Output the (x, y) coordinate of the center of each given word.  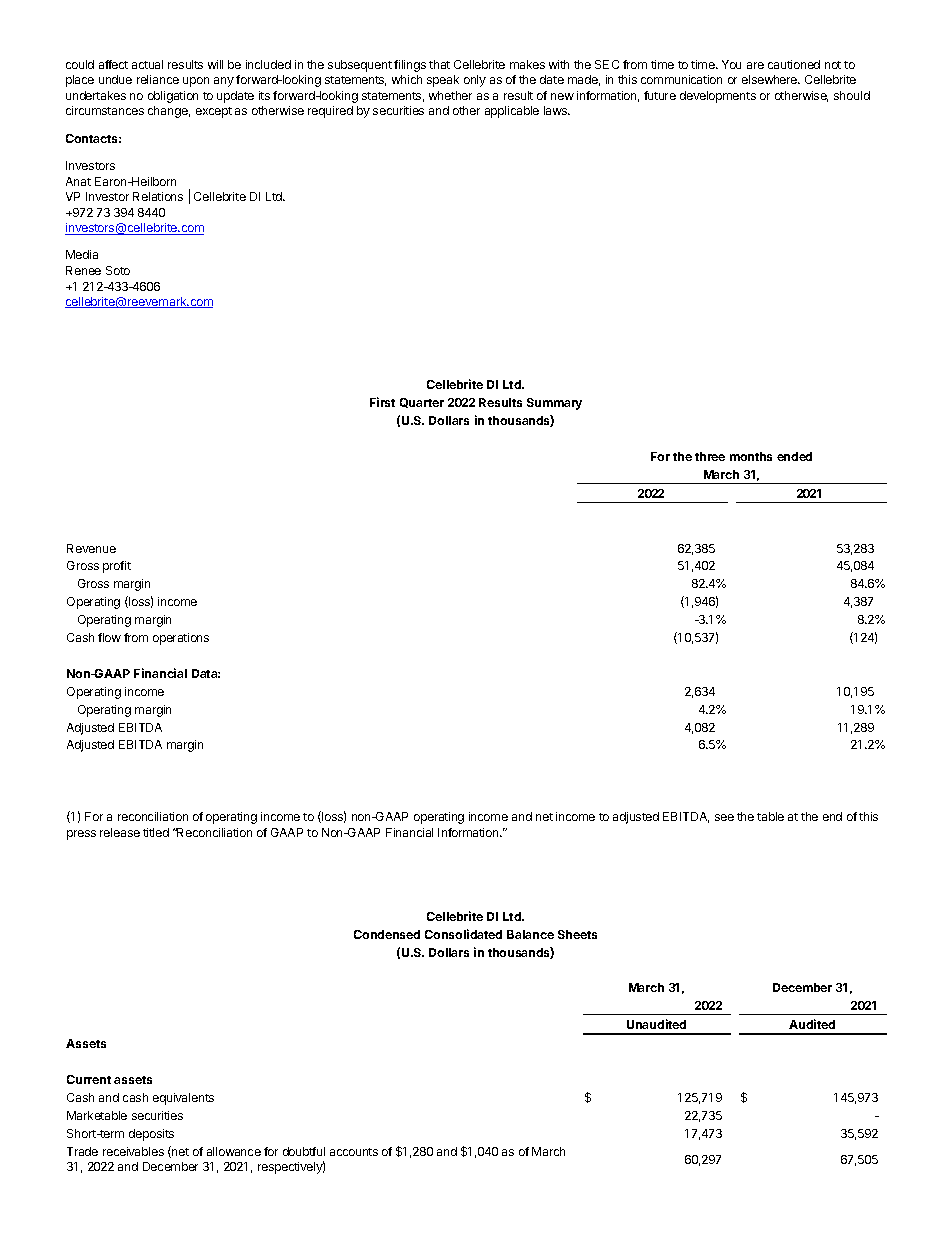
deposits (151, 1135)
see (724, 817)
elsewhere (771, 79)
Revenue (91, 548)
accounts (354, 1152)
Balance (530, 934)
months (751, 456)
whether (450, 95)
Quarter (422, 403)
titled (156, 832)
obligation (173, 97)
